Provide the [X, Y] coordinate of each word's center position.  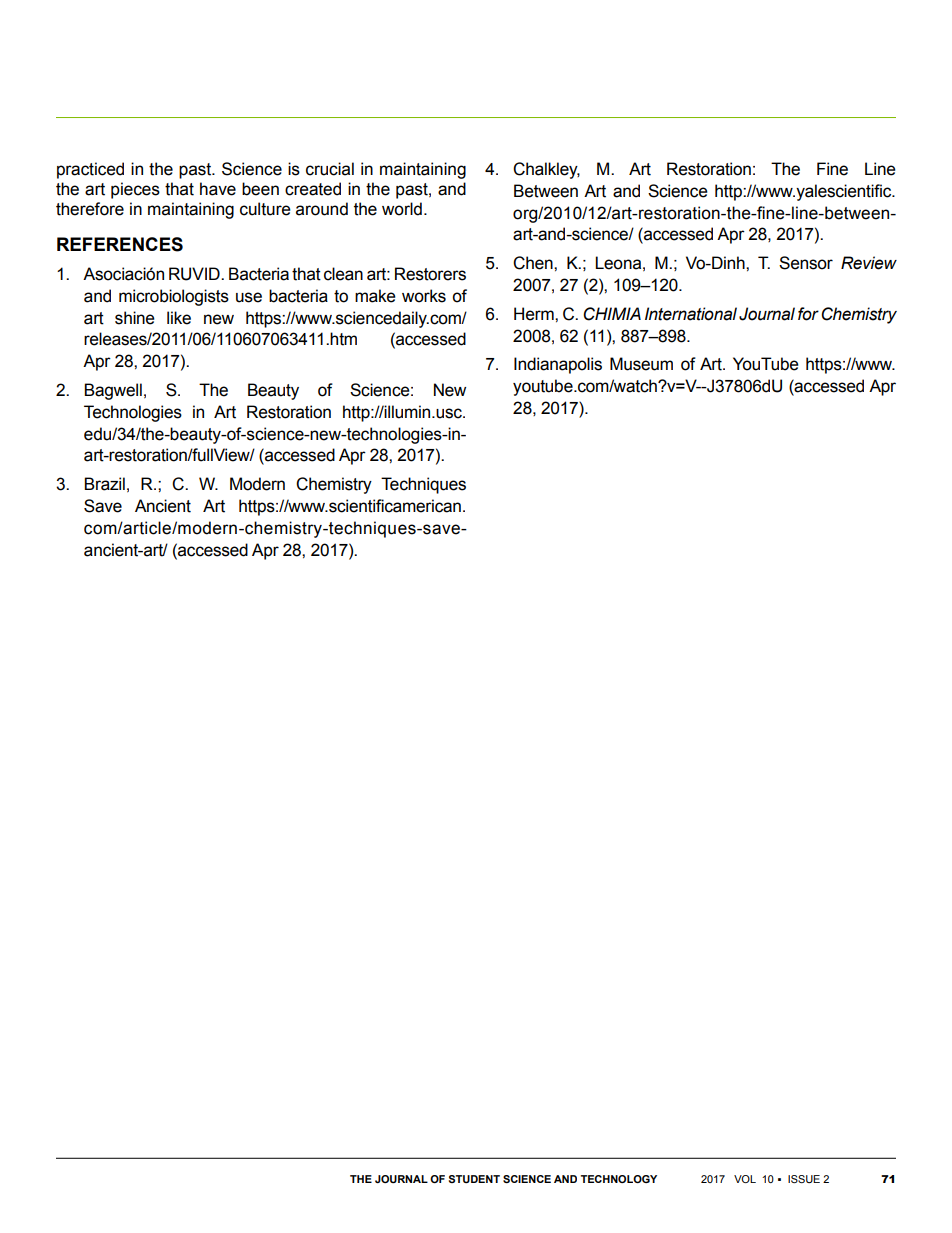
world [402, 209]
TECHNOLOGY [619, 1179]
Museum [641, 364]
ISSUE [804, 1179]
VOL [745, 1179]
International [691, 314]
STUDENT [474, 1179]
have [218, 189]
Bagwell [113, 391]
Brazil [104, 484]
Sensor [806, 263]
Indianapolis [558, 365]
